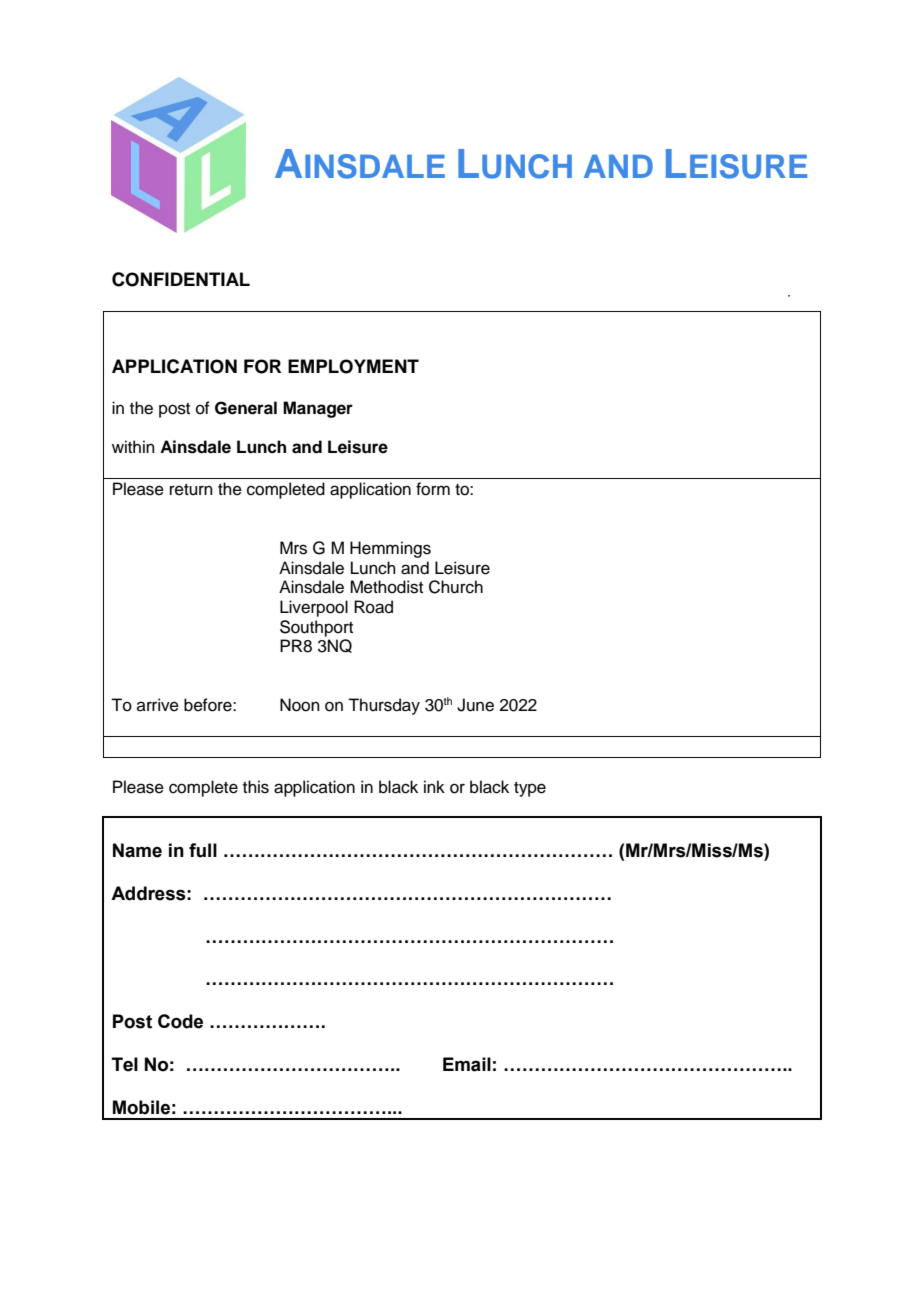 Image resolution: width=924 pixels, height=1308 pixels. What do you see at coordinates (181, 279) in the screenshot?
I see `CONFIDENTIAL` at bounding box center [181, 279].
